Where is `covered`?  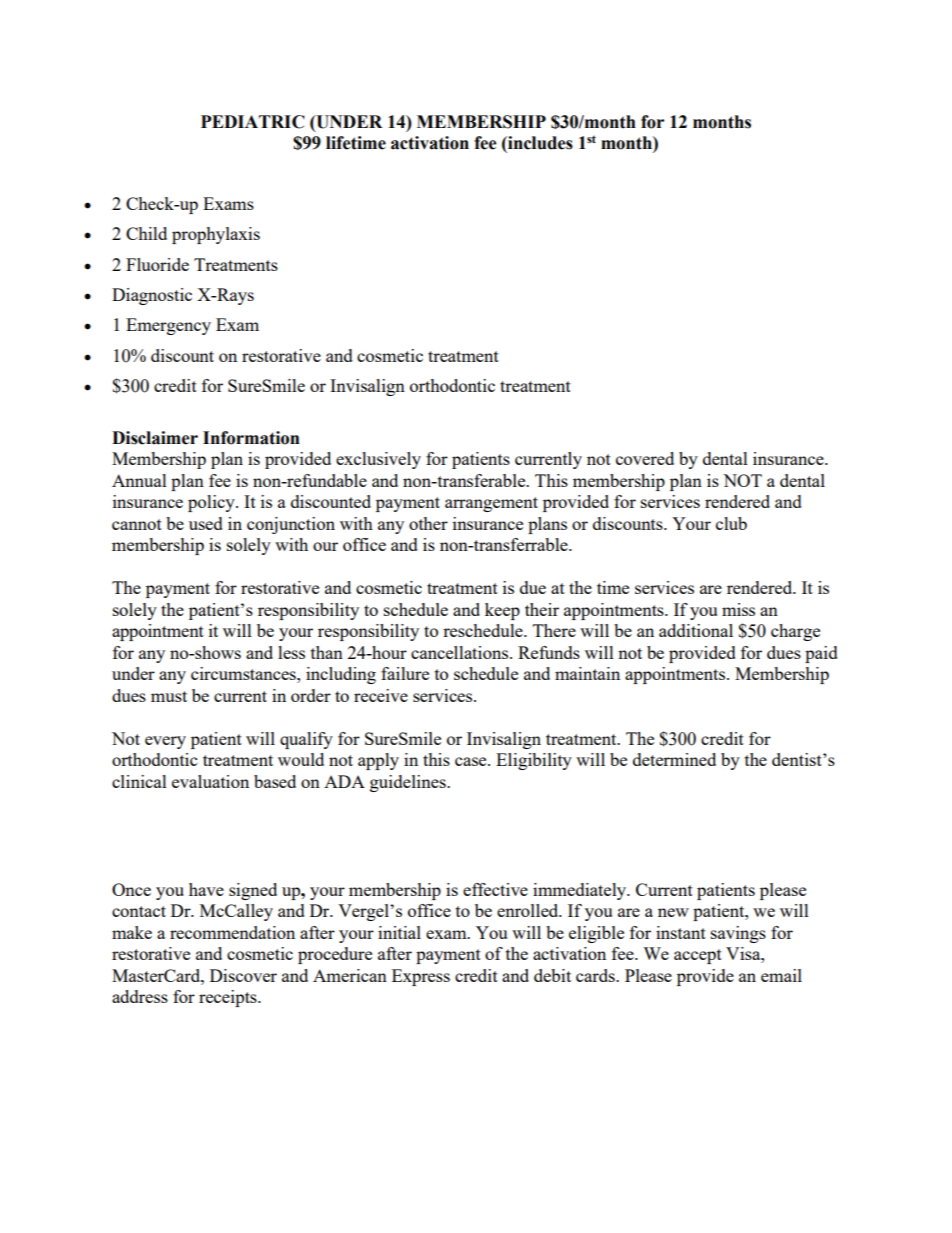
covered is located at coordinates (645, 458).
